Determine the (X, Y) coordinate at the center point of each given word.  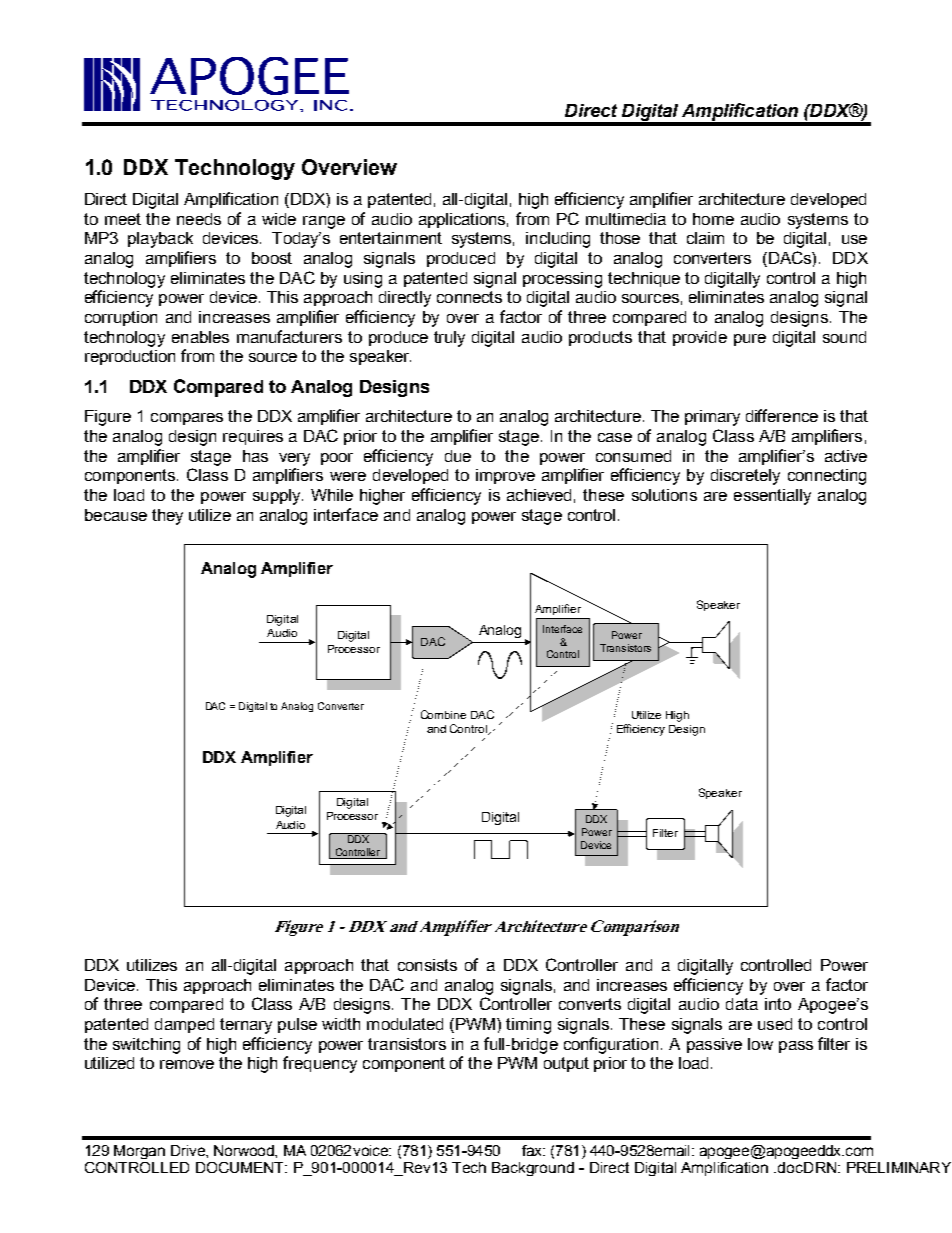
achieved (539, 495)
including (558, 240)
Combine (443, 714)
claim (705, 238)
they (167, 517)
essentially (772, 497)
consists (427, 965)
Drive (189, 1150)
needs (199, 219)
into (778, 1004)
